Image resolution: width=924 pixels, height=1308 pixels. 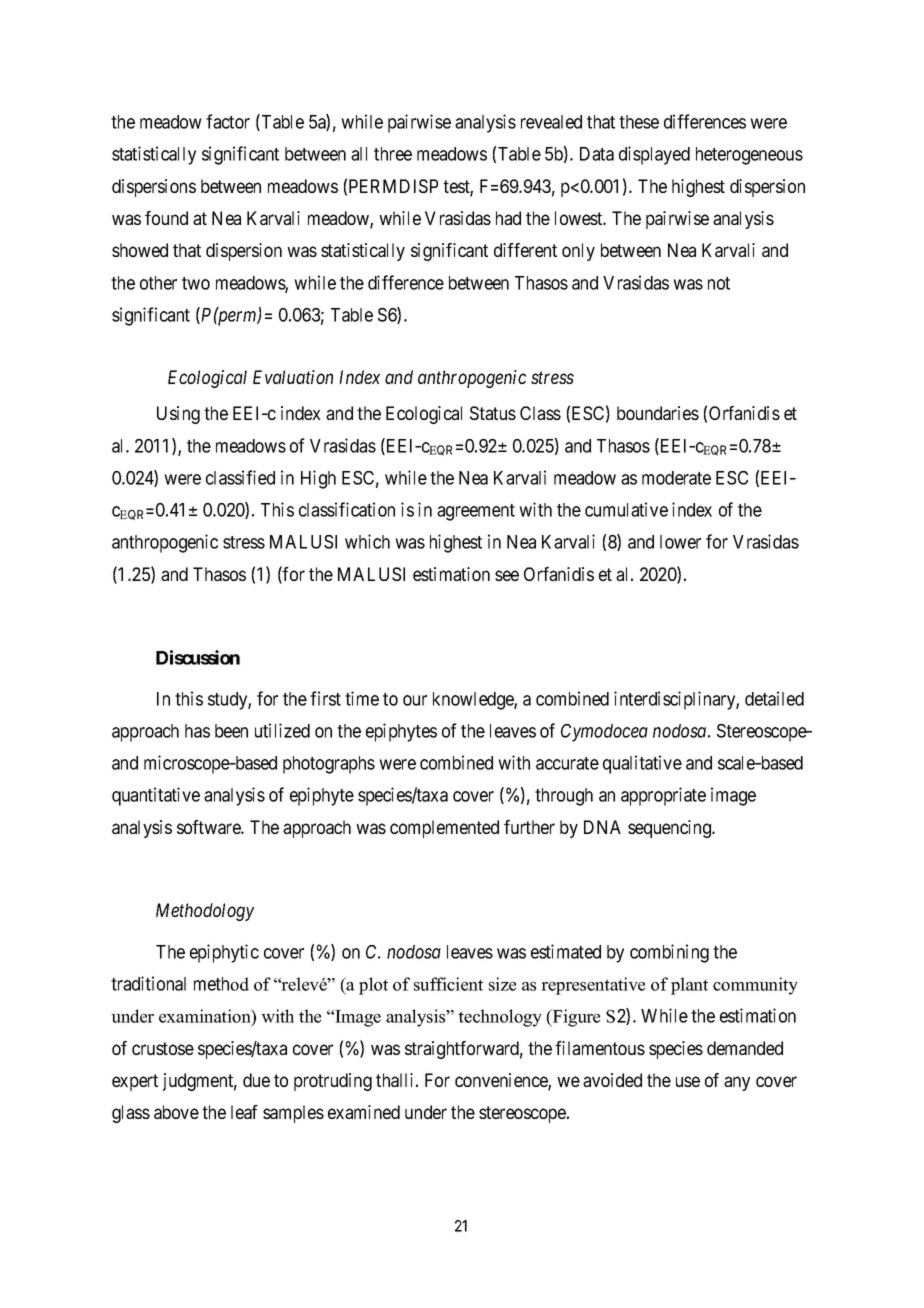 What do you see at coordinates (654, 155) in the page?
I see `displayed` at bounding box center [654, 155].
